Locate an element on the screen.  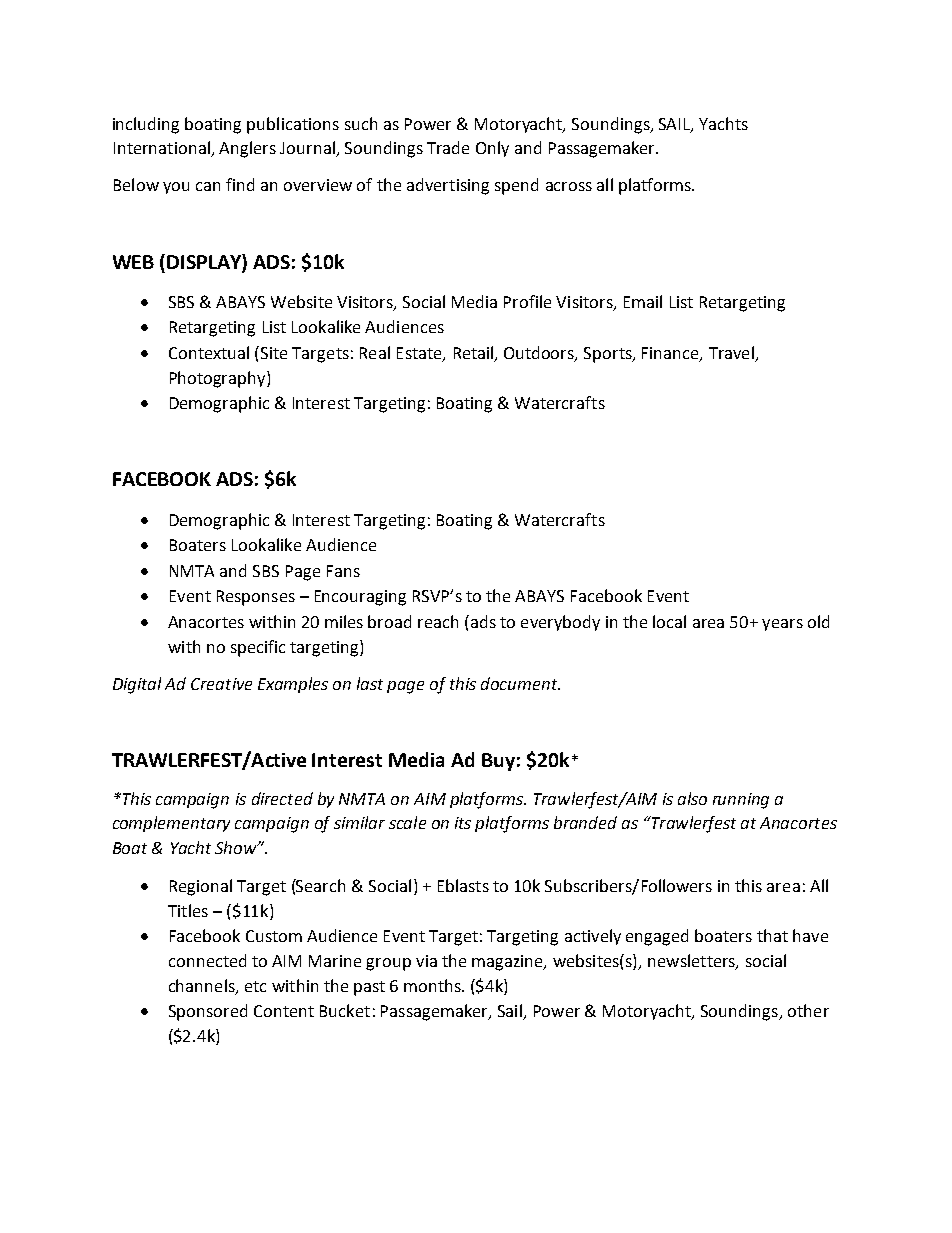
Retail is located at coordinates (475, 354).
